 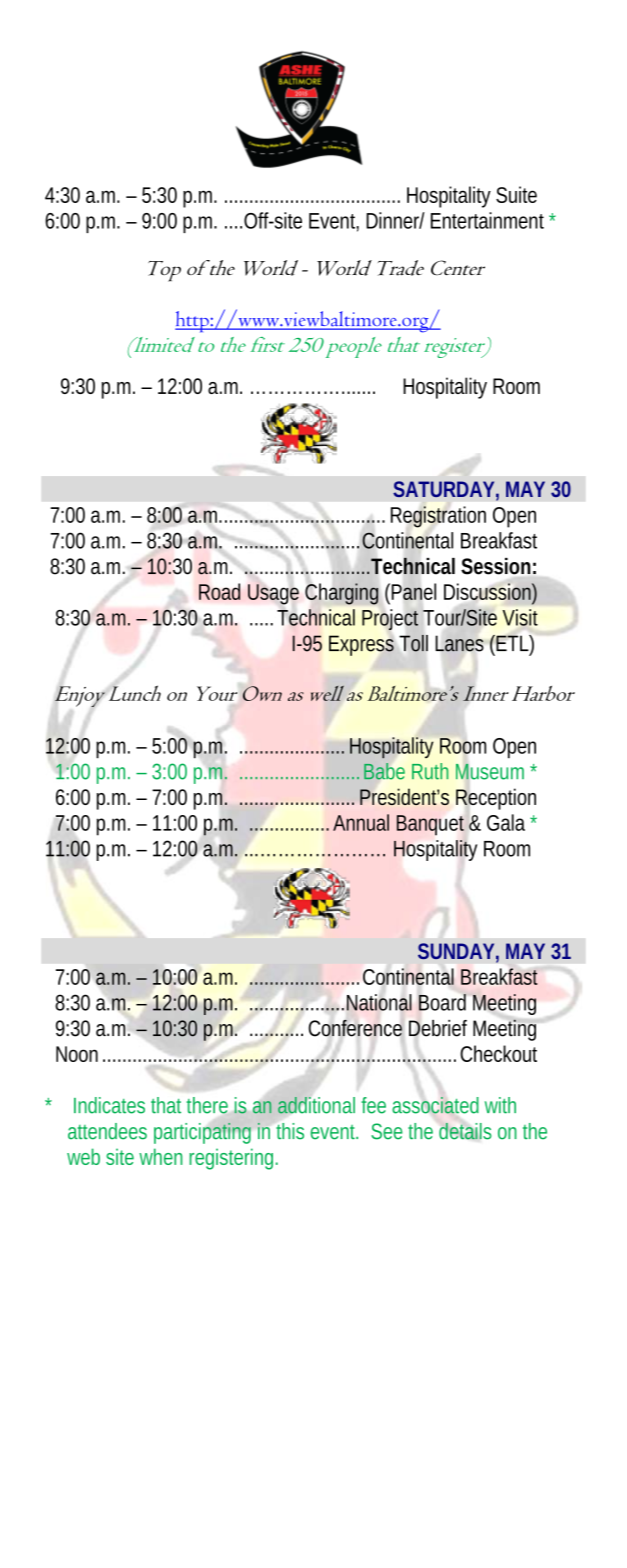 I want to click on Noon, so click(x=77, y=1054).
